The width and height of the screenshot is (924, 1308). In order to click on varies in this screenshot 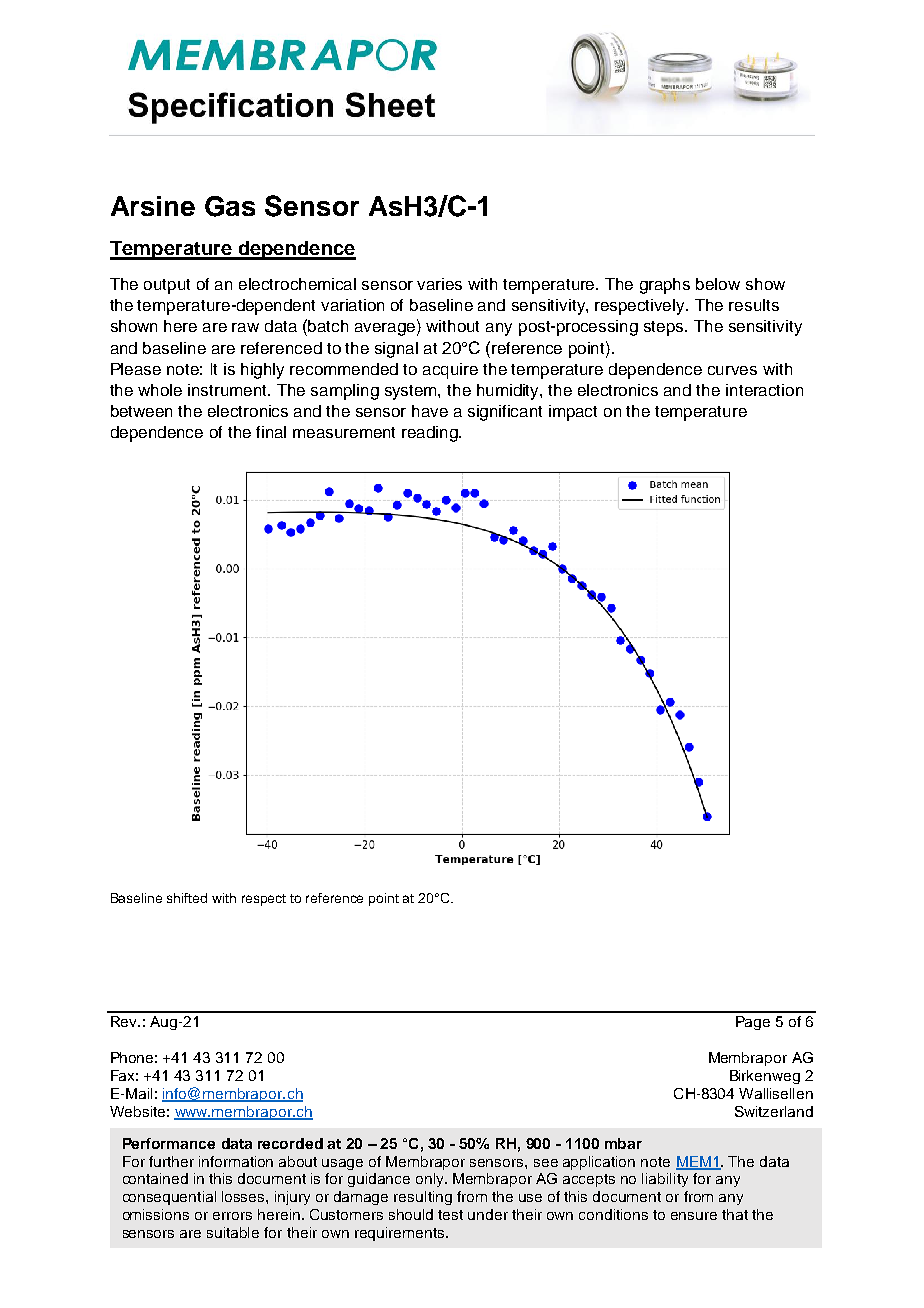, I will do `click(439, 284)`.
